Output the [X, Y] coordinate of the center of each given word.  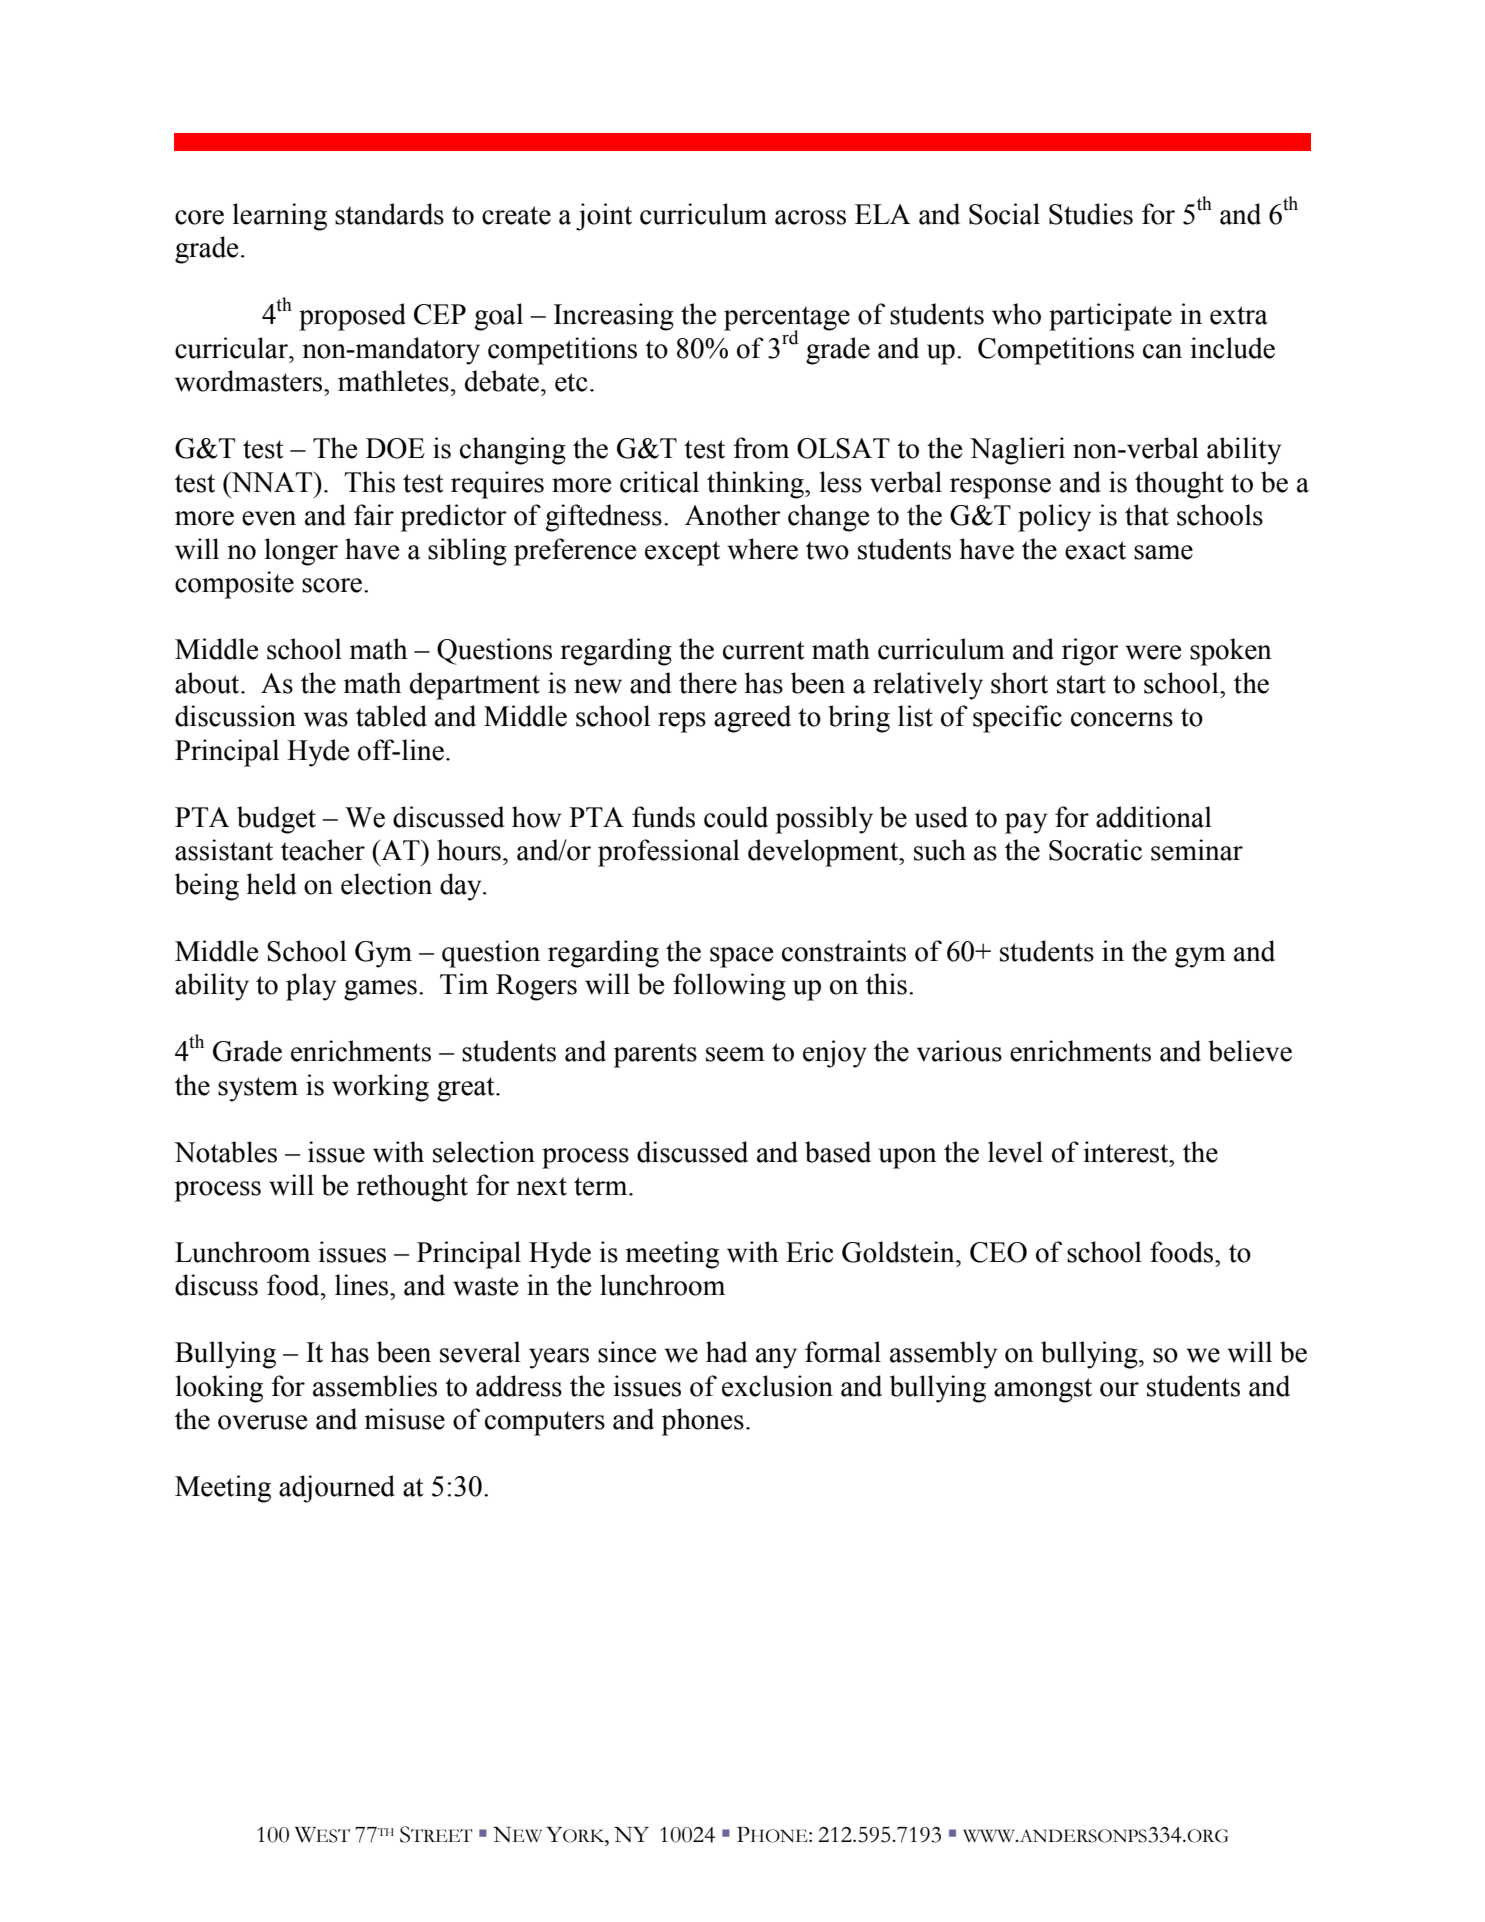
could [736, 817]
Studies [1091, 214]
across [810, 217]
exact [1095, 550]
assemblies [375, 1386]
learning [280, 217]
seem [735, 1054]
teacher [323, 850]
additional [1154, 817]
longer [301, 552]
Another [733, 515]
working [380, 1088]
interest [1127, 1152]
